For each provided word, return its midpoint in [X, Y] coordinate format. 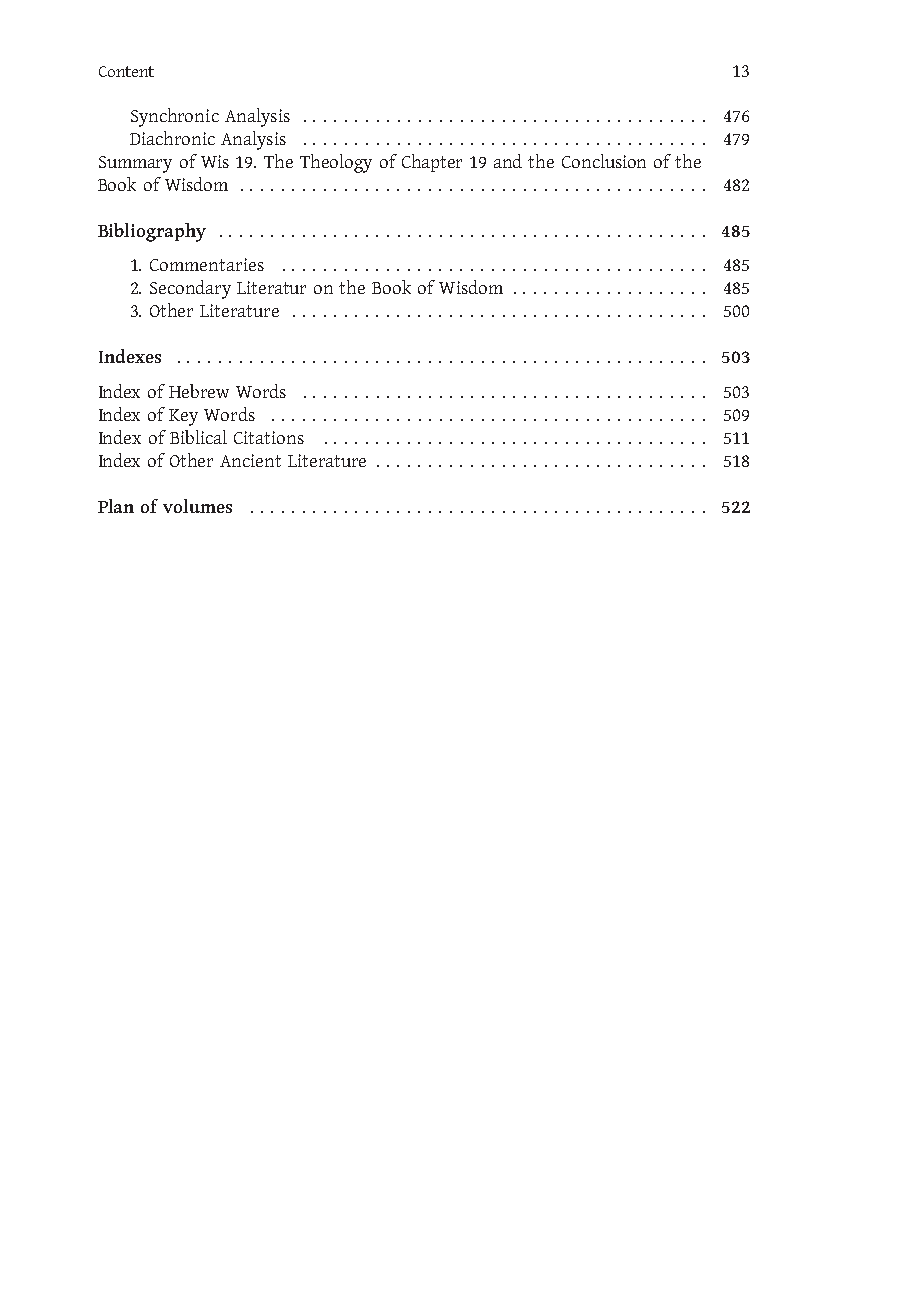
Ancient [250, 460]
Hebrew [199, 391]
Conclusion [604, 161]
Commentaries [207, 264]
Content [126, 71]
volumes [197, 506]
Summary [135, 164]
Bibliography [152, 232]
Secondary [190, 289]
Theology [336, 163]
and [508, 161]
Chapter [432, 163]
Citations [269, 437]
